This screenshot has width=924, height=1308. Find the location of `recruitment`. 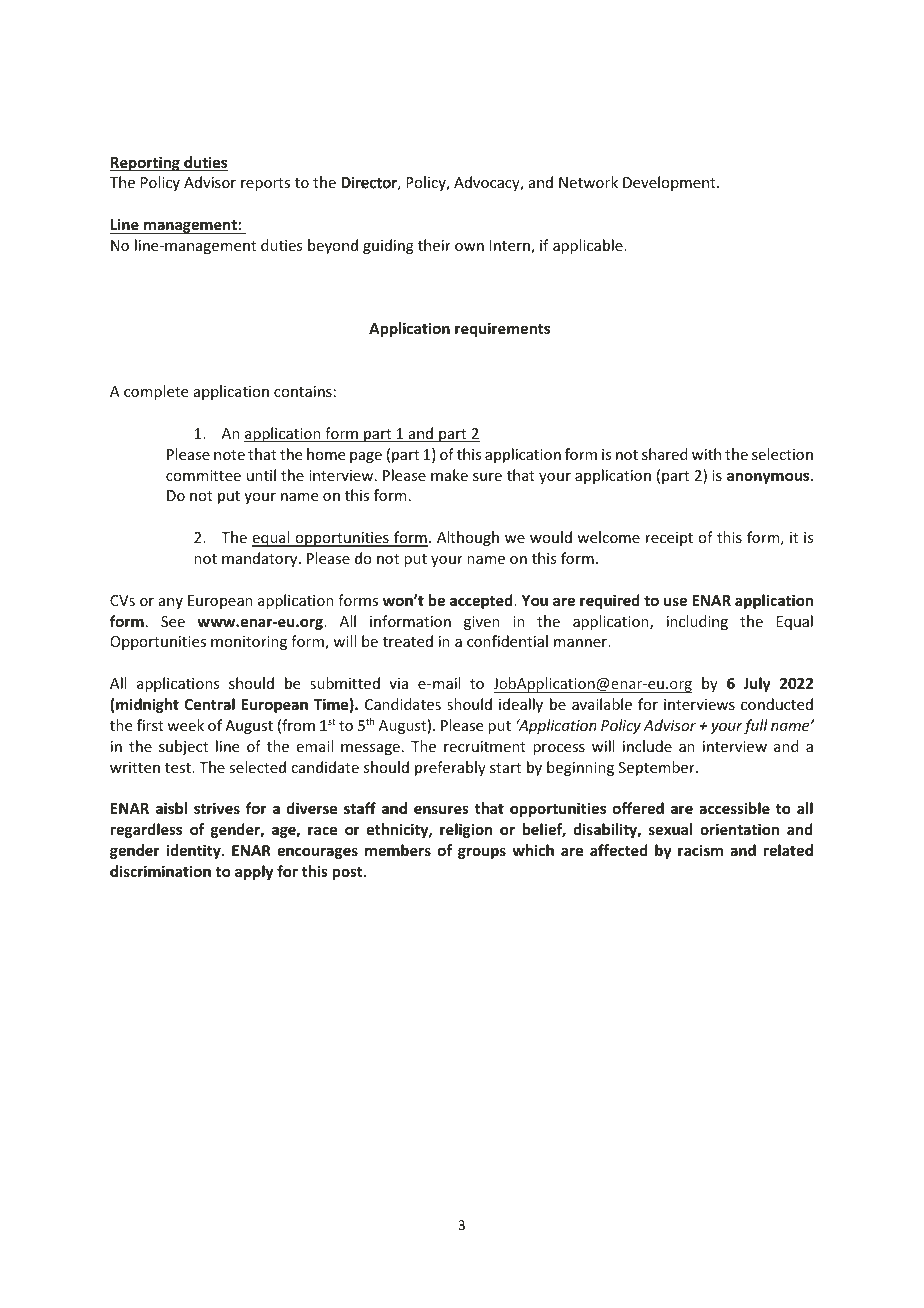

recruitment is located at coordinates (485, 746).
